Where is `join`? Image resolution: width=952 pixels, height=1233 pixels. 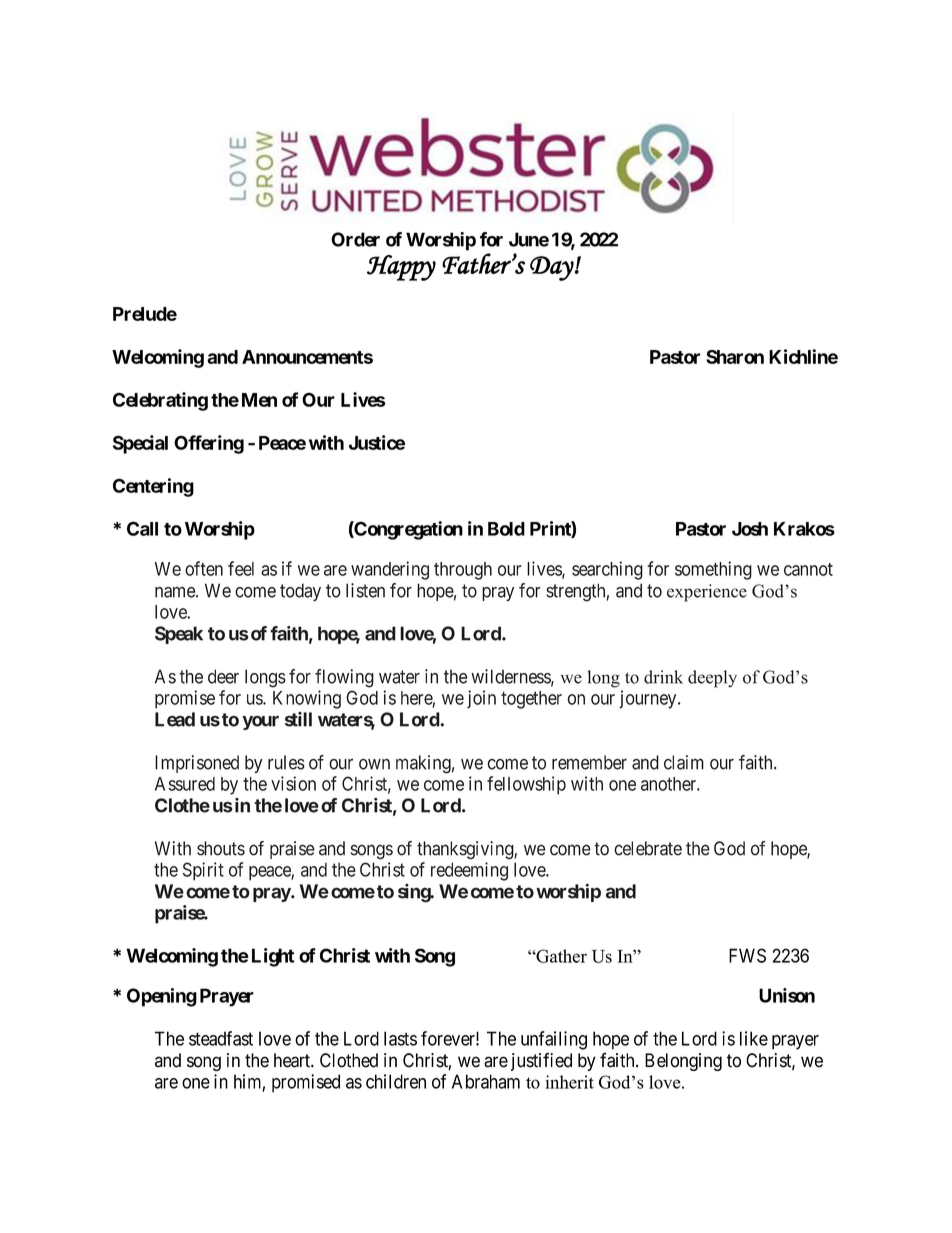
join is located at coordinates (481, 699).
